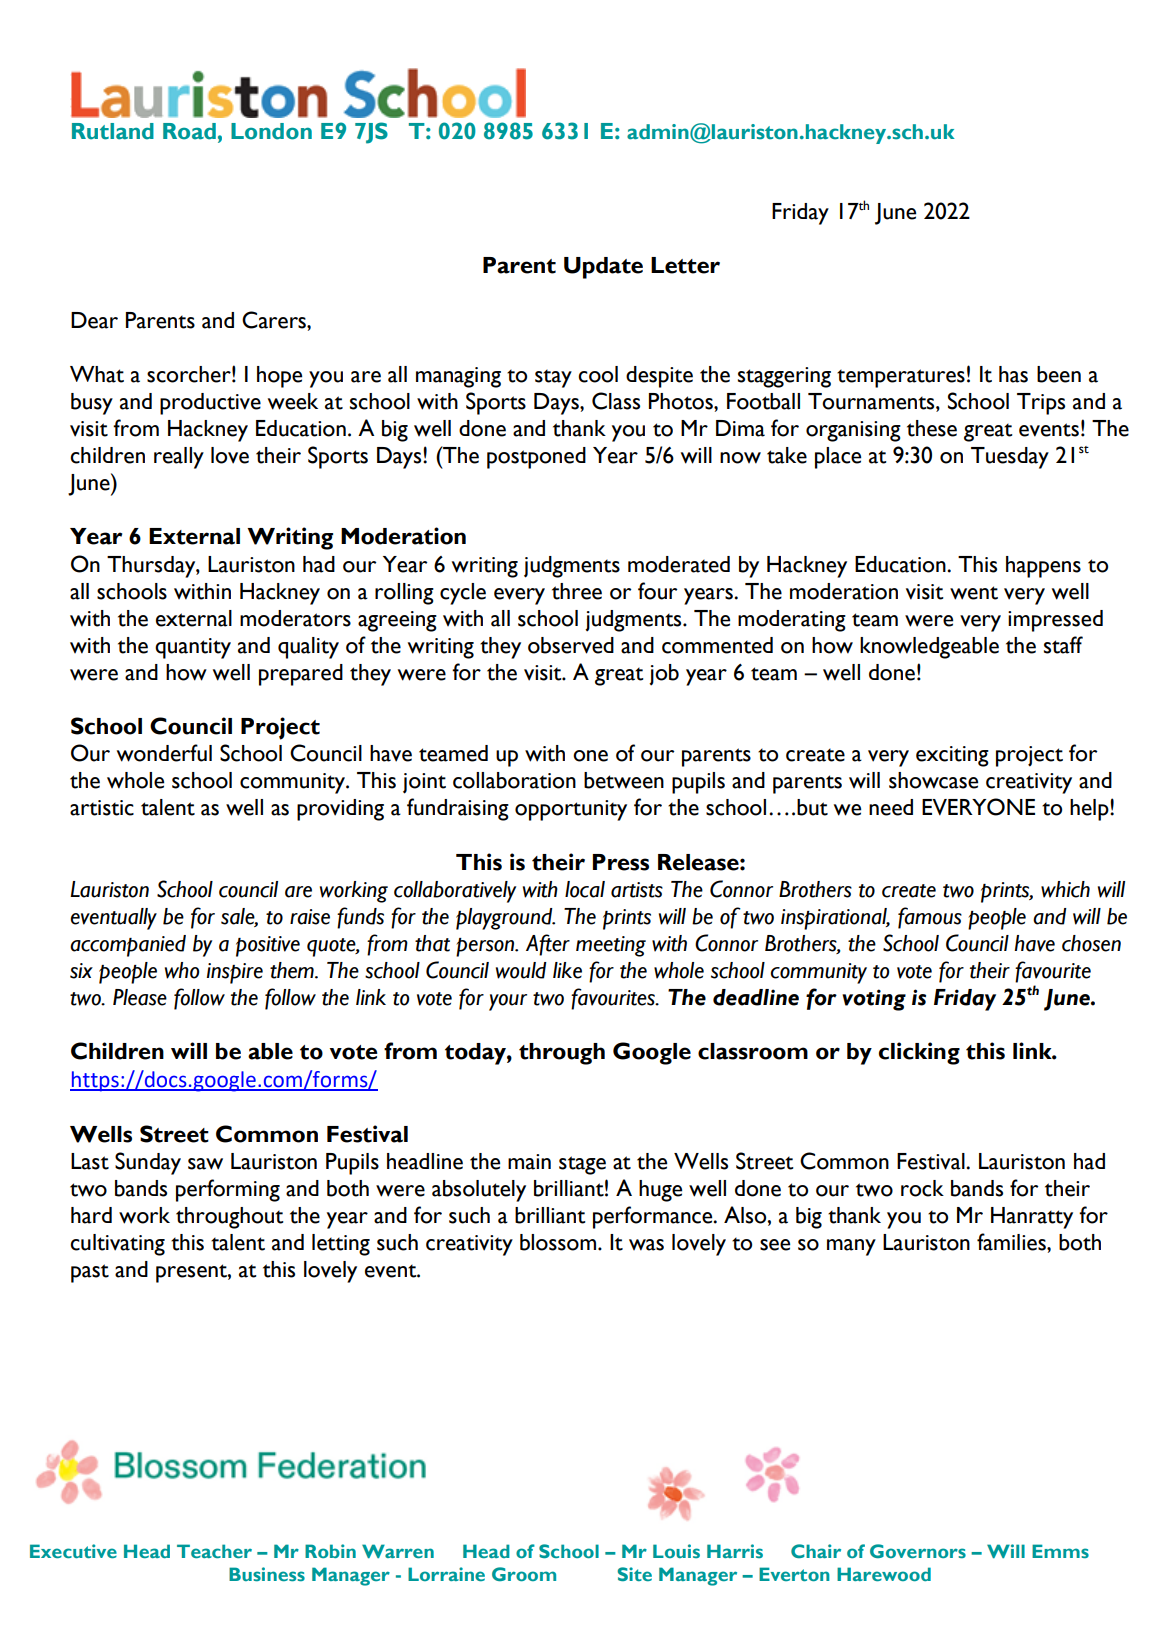  I want to click on like, so click(567, 970).
